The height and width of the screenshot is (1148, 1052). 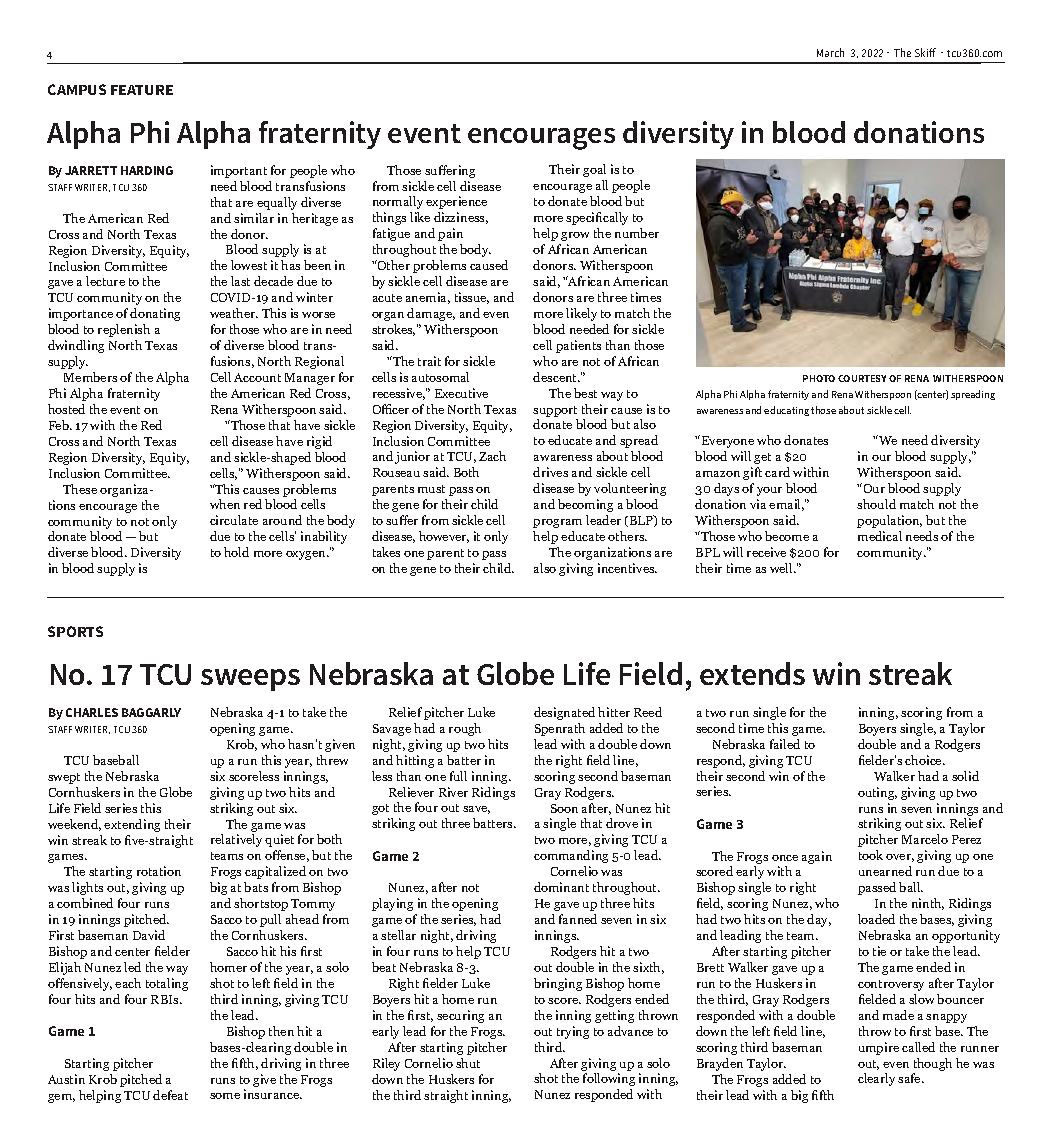 What do you see at coordinates (564, 713) in the screenshot?
I see `designated` at bounding box center [564, 713].
